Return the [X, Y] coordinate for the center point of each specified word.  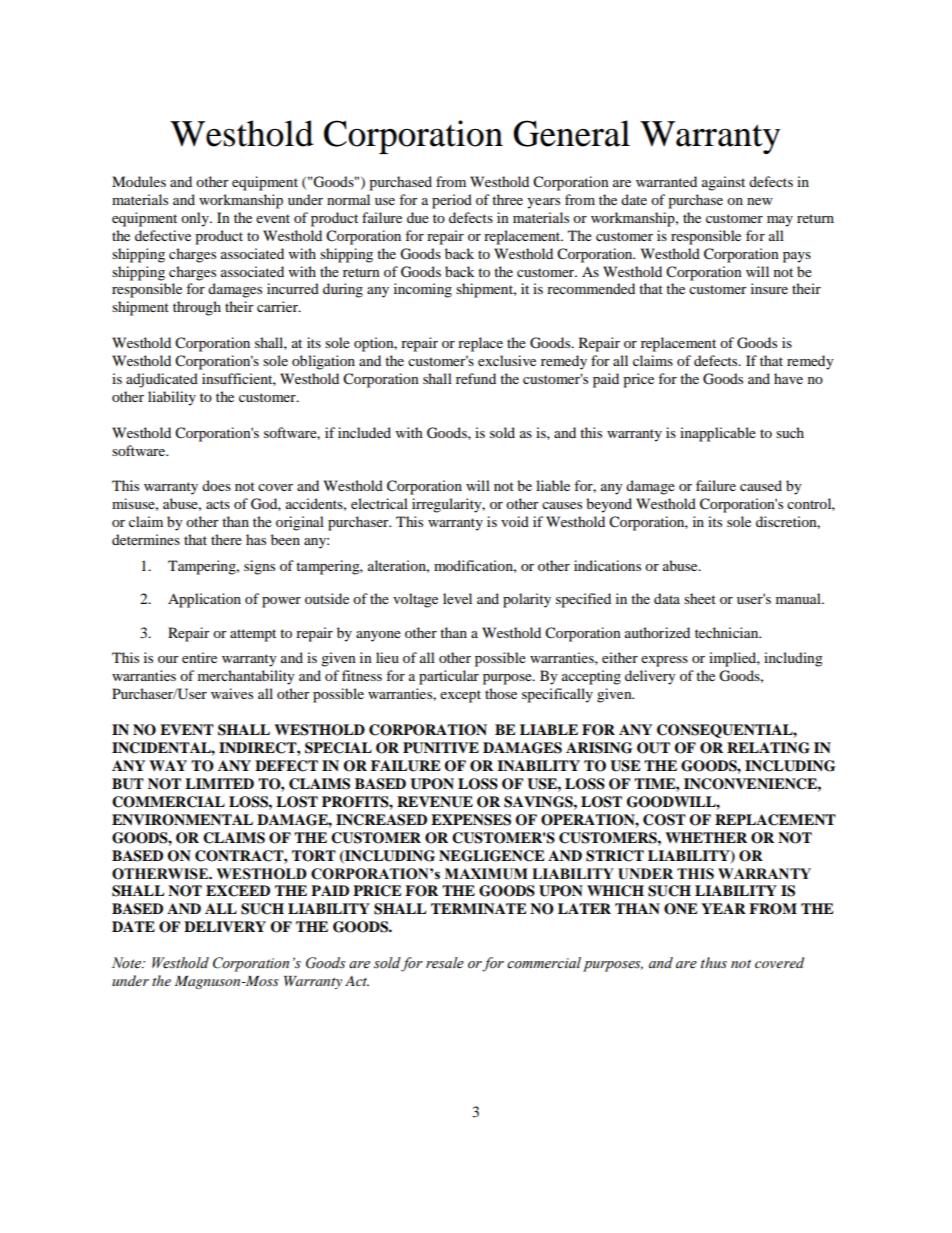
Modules [139, 181]
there [226, 539]
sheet [700, 598]
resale [445, 963]
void [515, 521]
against [723, 183]
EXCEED [238, 891]
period [452, 201]
